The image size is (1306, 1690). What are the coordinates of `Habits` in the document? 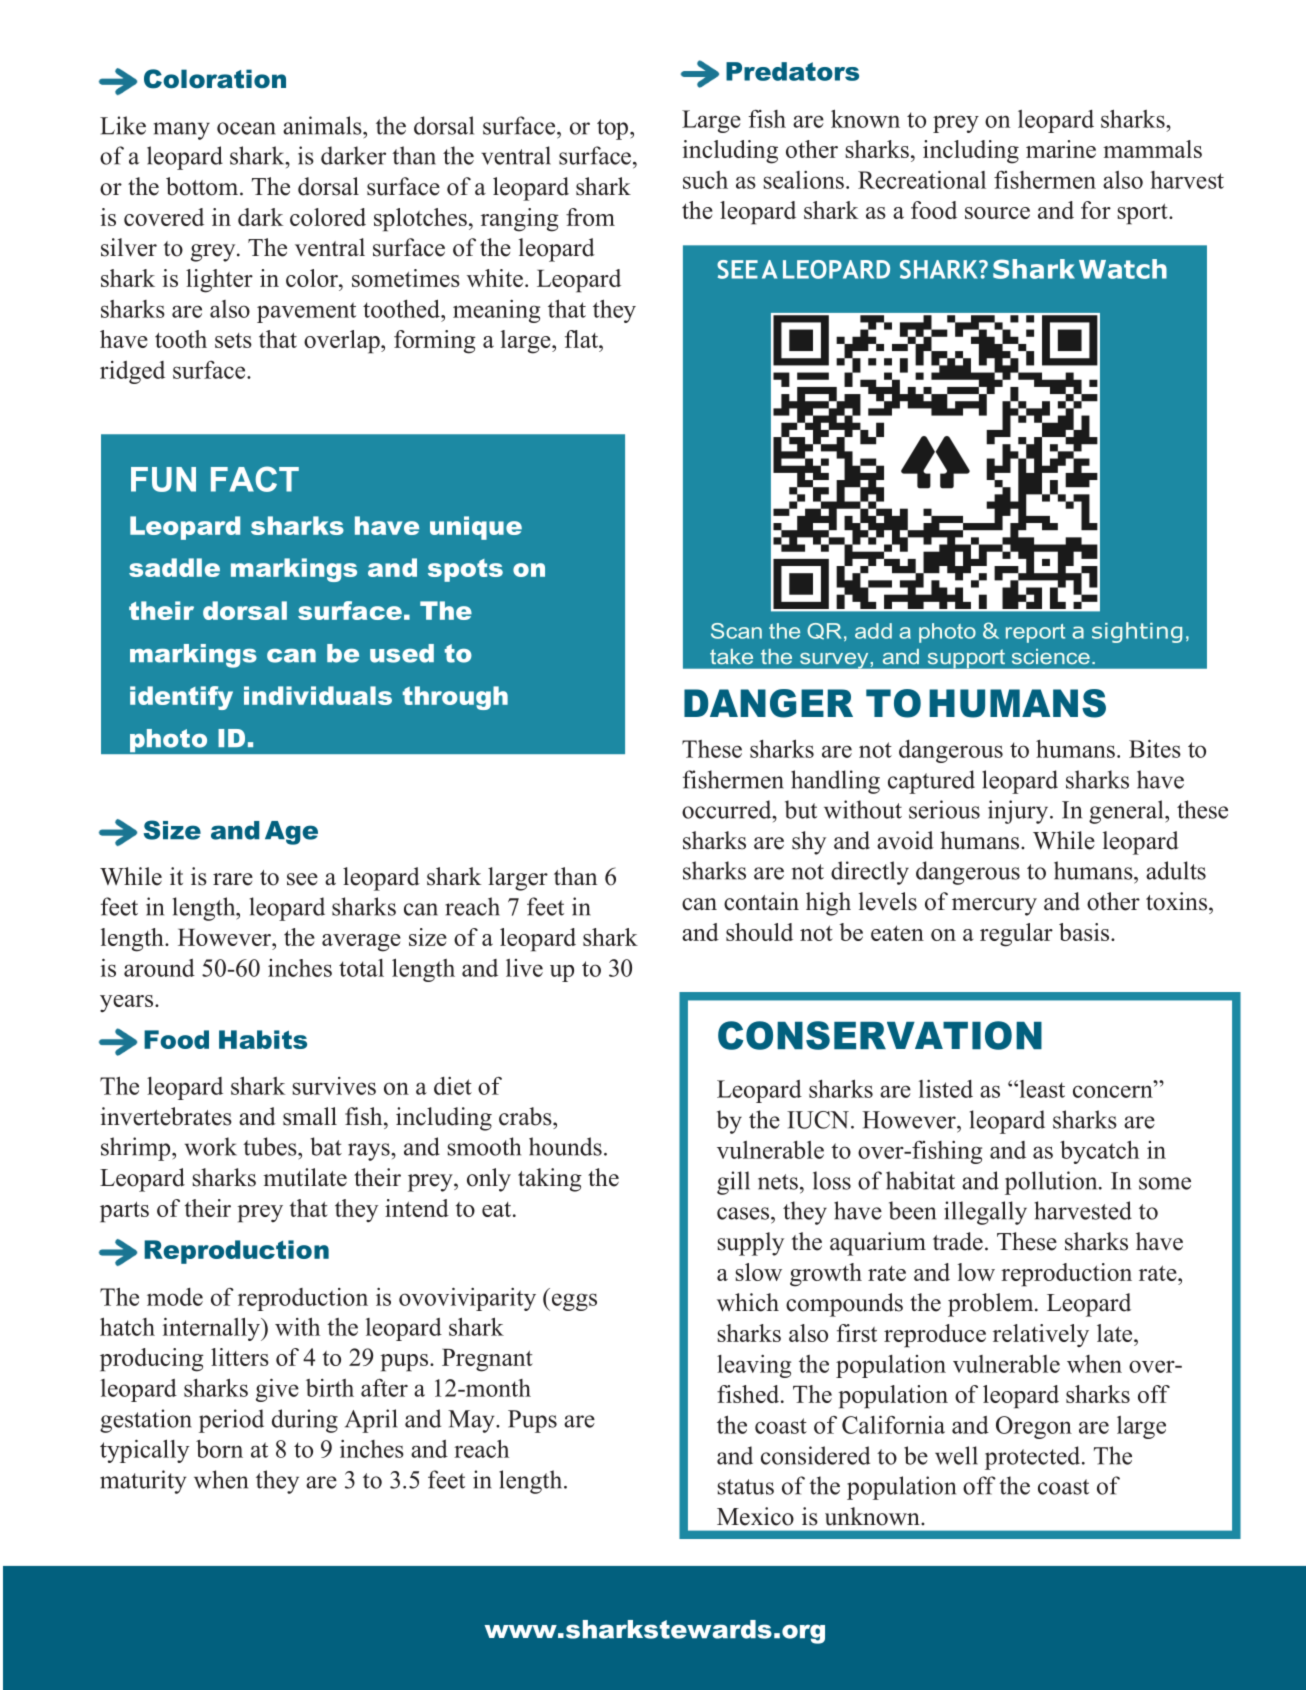 It's located at (263, 1039).
